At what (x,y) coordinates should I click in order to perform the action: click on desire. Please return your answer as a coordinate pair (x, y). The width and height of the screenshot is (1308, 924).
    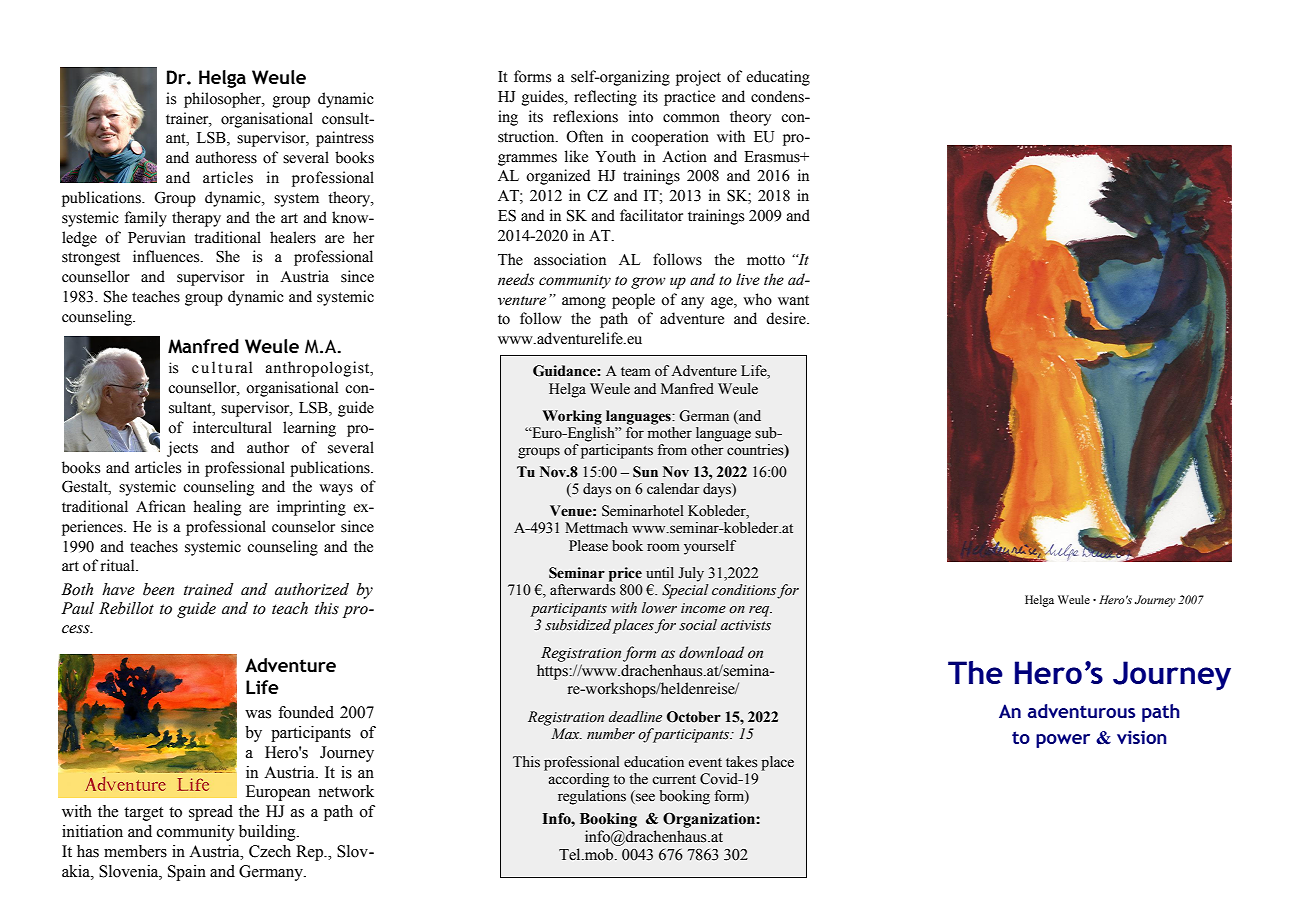
    Looking at the image, I should click on (787, 318).
